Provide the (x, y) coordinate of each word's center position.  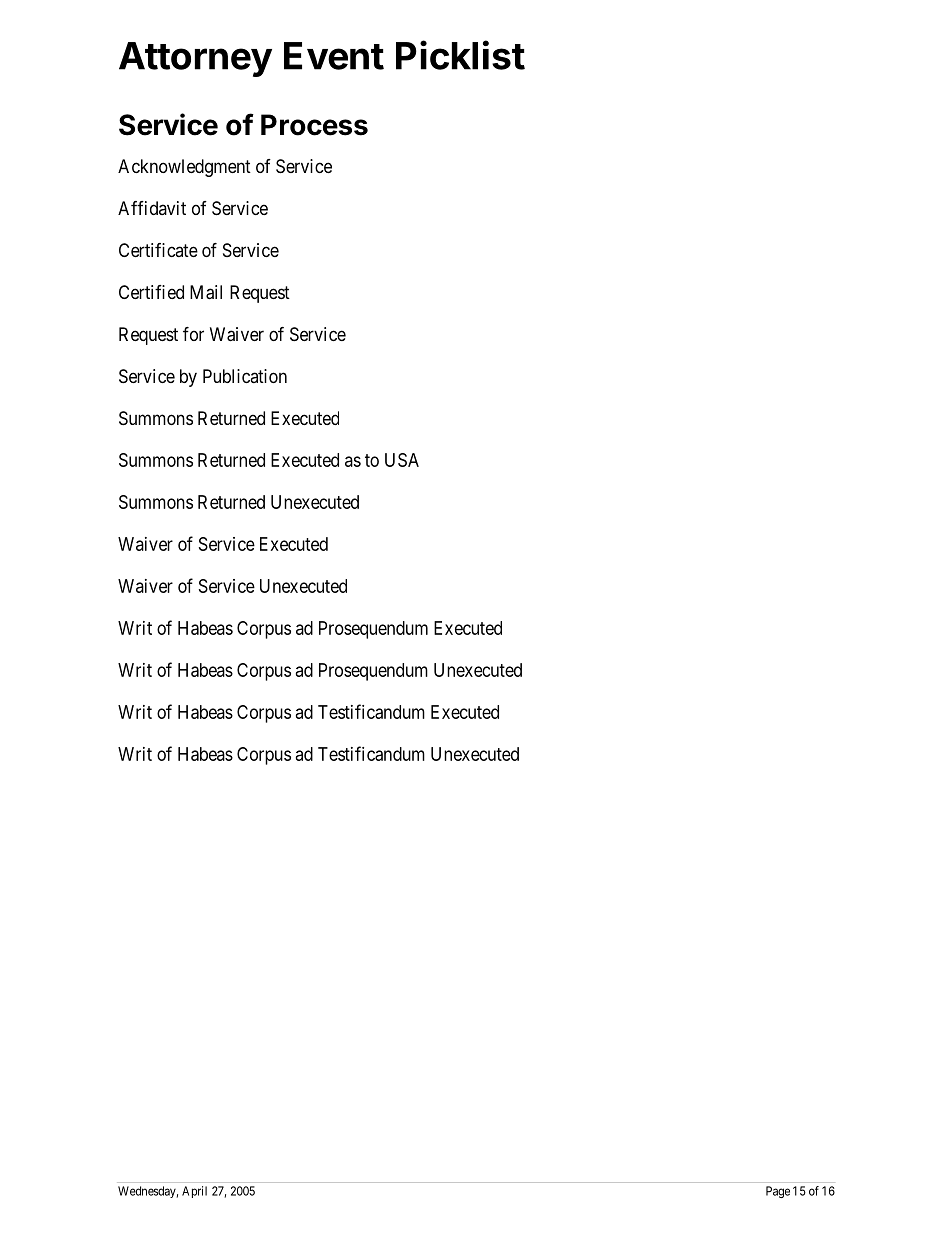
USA (402, 460)
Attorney (195, 59)
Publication (245, 376)
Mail (206, 292)
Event (334, 56)
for (193, 334)
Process (314, 125)
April (194, 1192)
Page (778, 1192)
